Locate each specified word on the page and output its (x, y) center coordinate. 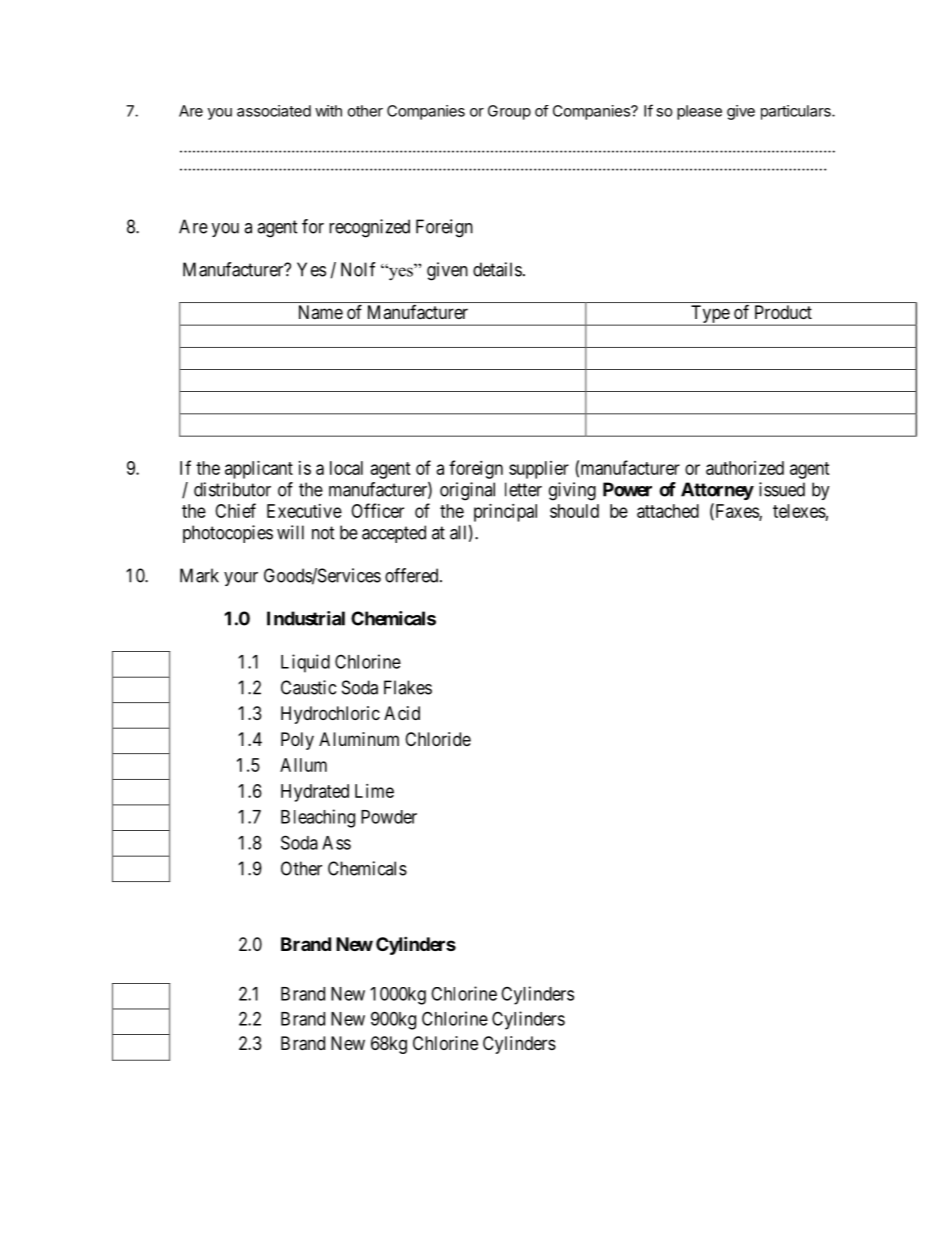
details (497, 269)
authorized (745, 468)
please (699, 112)
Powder (389, 817)
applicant (259, 470)
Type (710, 315)
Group (509, 112)
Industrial (306, 618)
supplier (539, 470)
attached (668, 511)
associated (274, 111)
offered (413, 575)
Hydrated (315, 793)
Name (321, 312)
